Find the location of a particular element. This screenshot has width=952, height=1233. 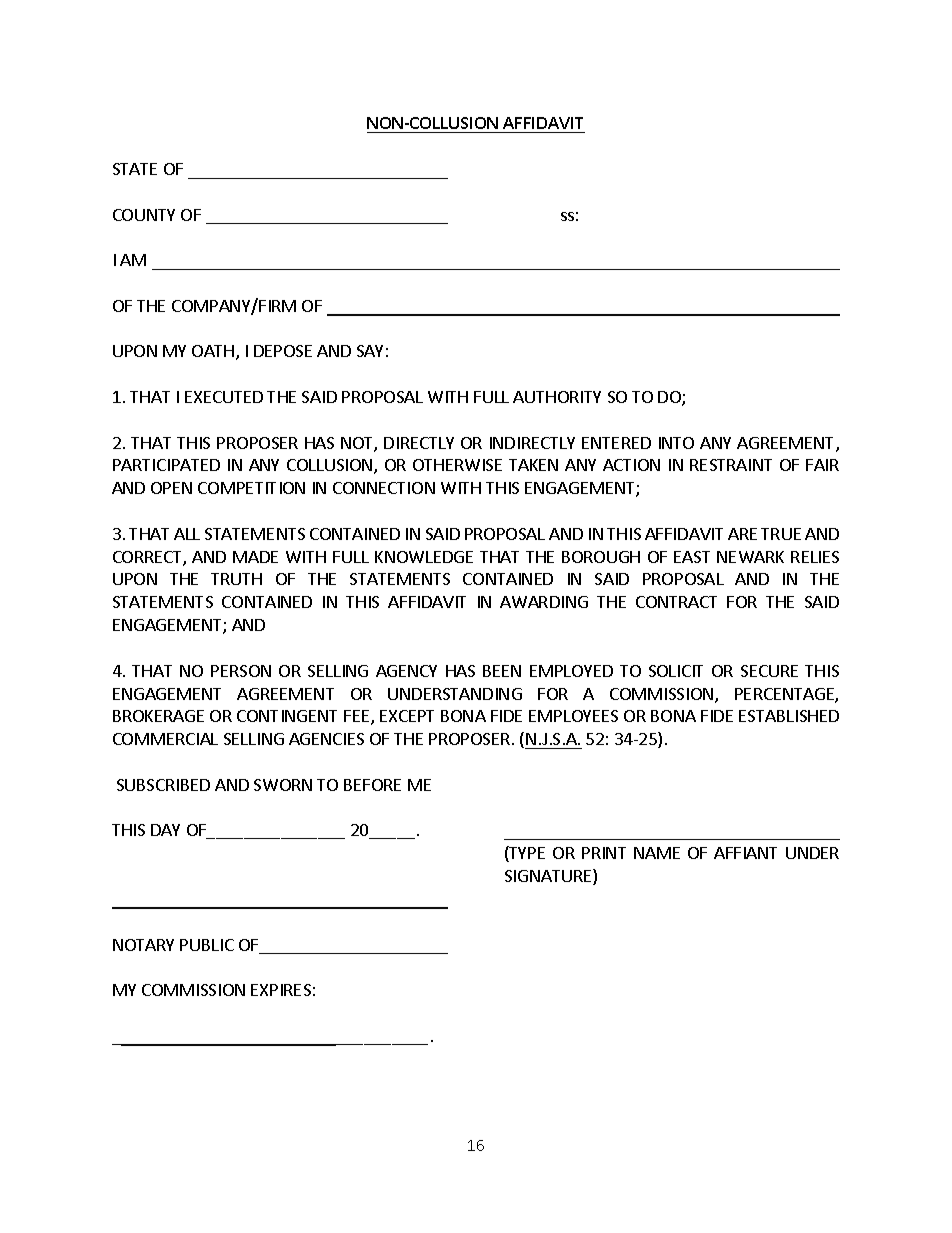

DEPOSE is located at coordinates (283, 351).
